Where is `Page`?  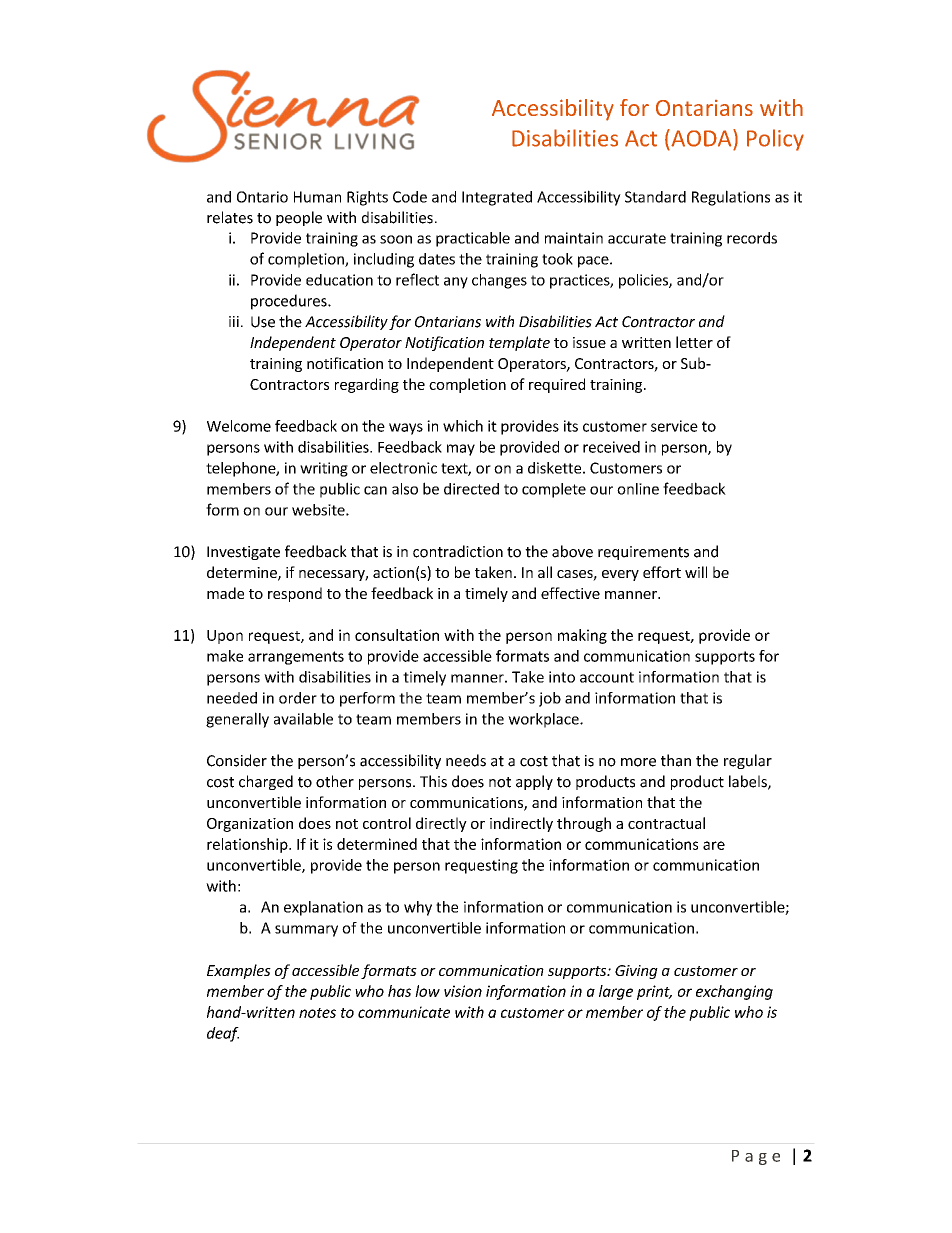 Page is located at coordinates (756, 1157).
